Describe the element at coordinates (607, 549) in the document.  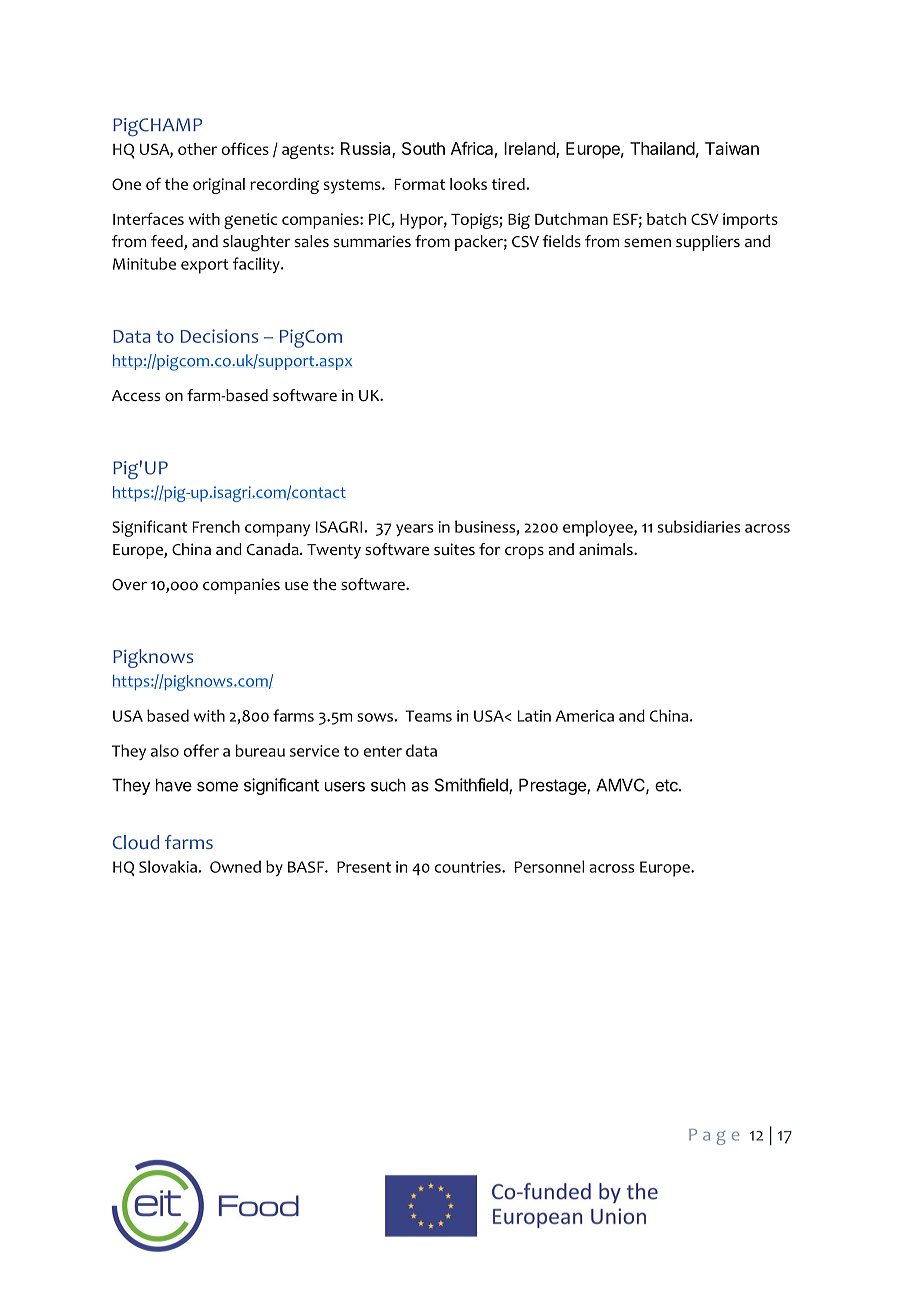
I see `animals` at that location.
